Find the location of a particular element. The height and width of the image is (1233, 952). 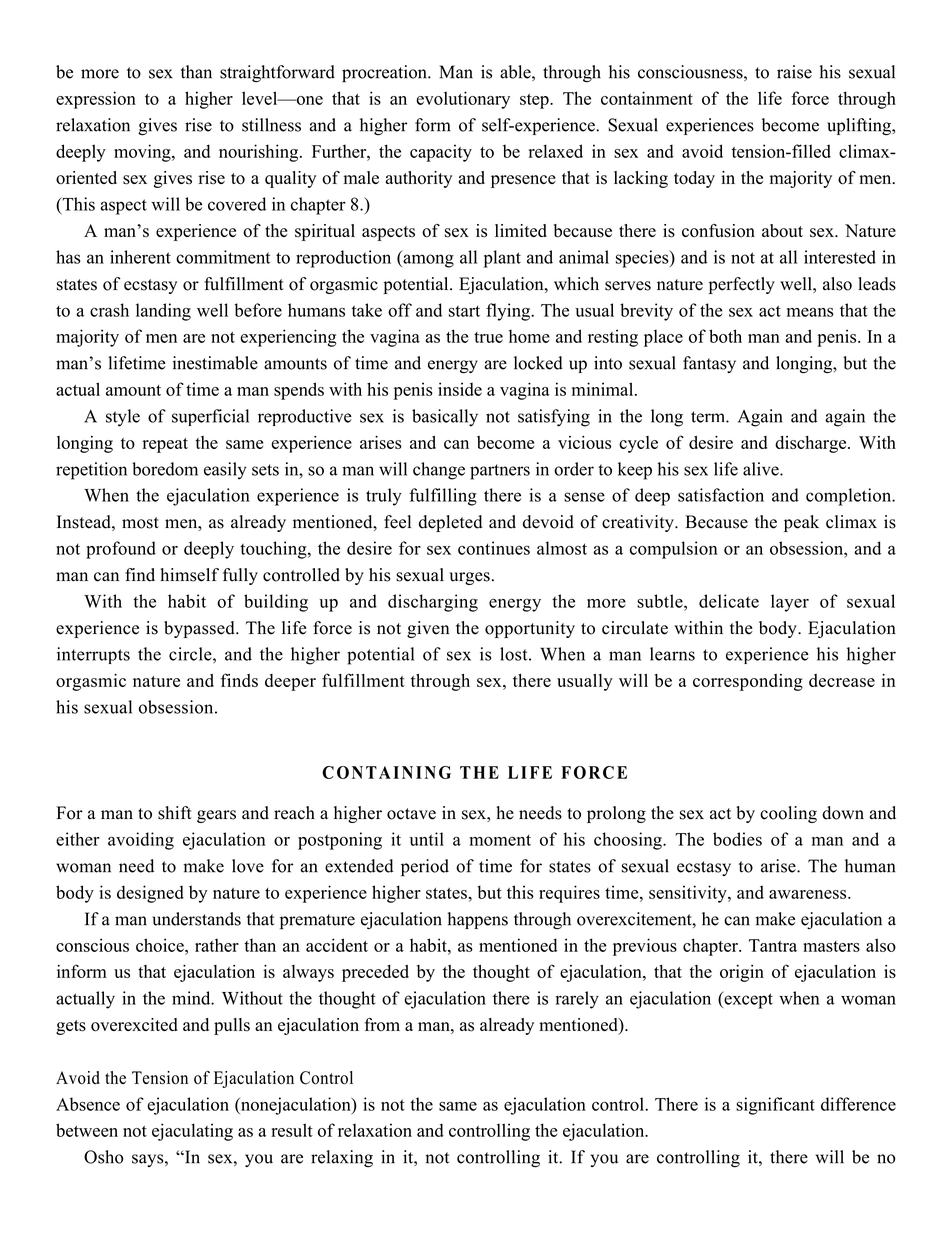

partners is located at coordinates (500, 472).
